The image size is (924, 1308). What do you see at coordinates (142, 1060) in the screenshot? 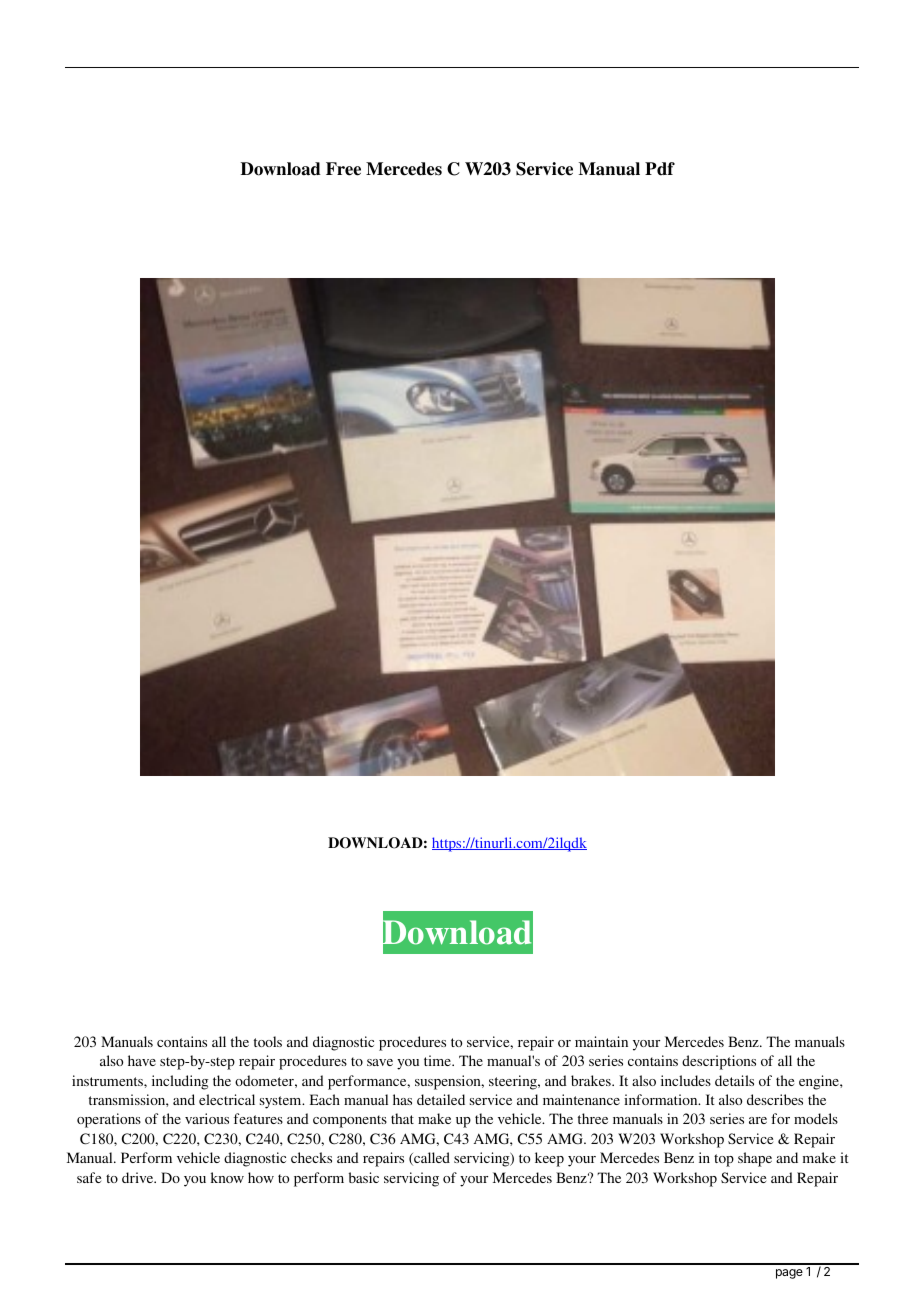
I see `have` at bounding box center [142, 1060].
